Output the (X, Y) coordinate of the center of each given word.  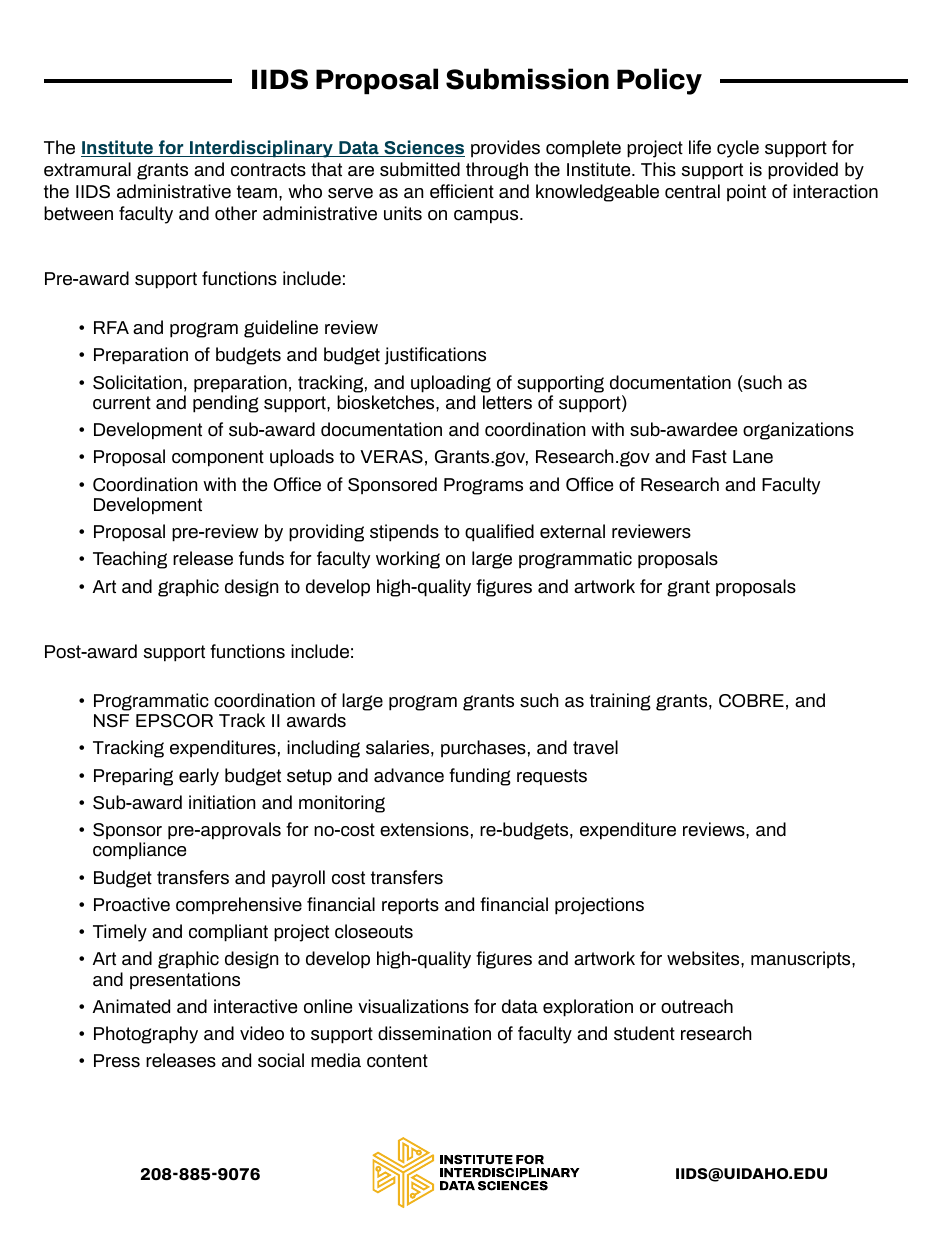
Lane (753, 457)
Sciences (423, 148)
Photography (146, 1035)
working (408, 560)
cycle (738, 149)
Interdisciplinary (261, 149)
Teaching (130, 560)
